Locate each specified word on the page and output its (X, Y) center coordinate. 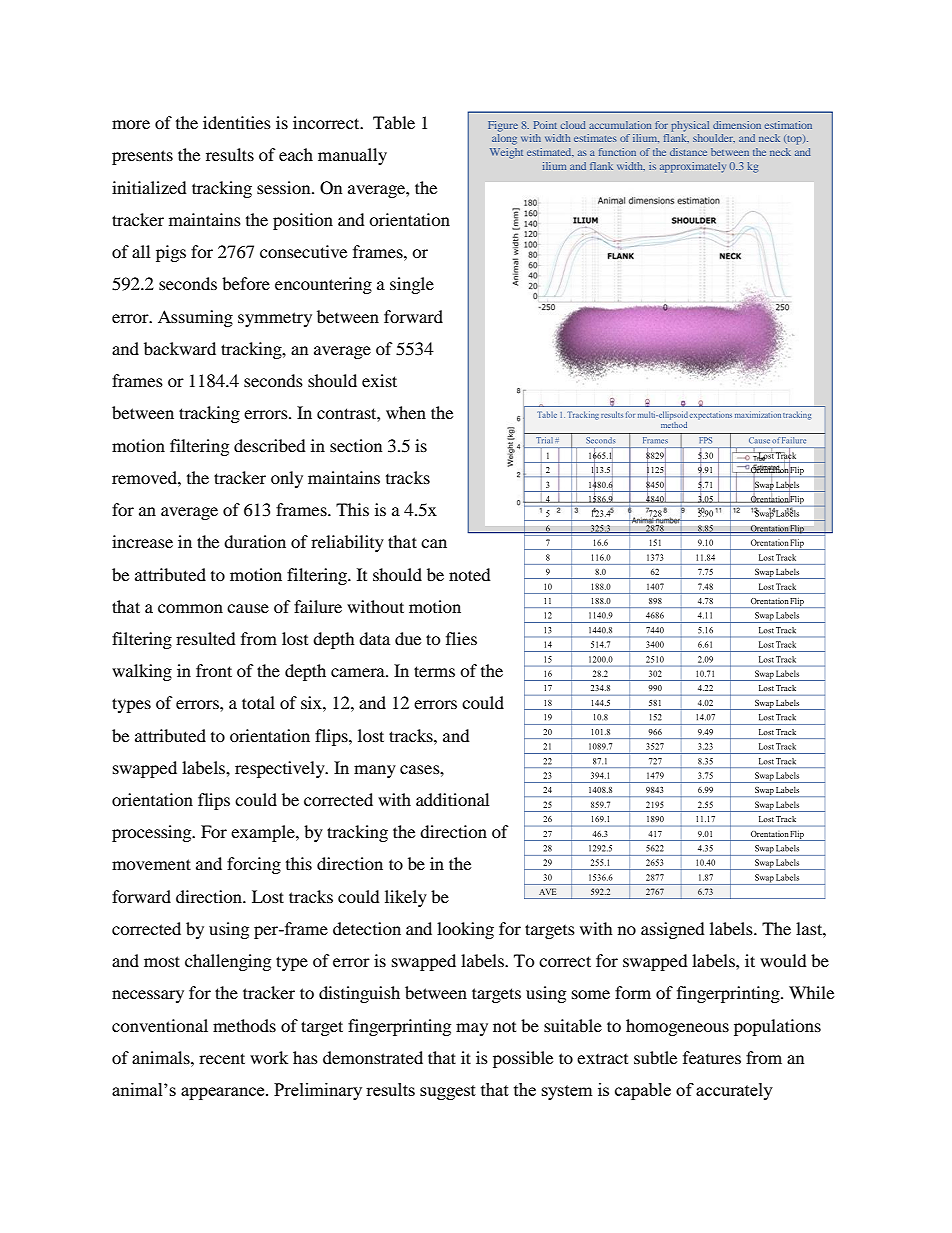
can (434, 543)
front (214, 670)
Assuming (195, 318)
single (412, 285)
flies (461, 638)
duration (255, 541)
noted (470, 574)
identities (237, 122)
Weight (506, 153)
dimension (737, 125)
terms (434, 671)
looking (465, 930)
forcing (254, 865)
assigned (673, 930)
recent (222, 1058)
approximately (693, 167)
